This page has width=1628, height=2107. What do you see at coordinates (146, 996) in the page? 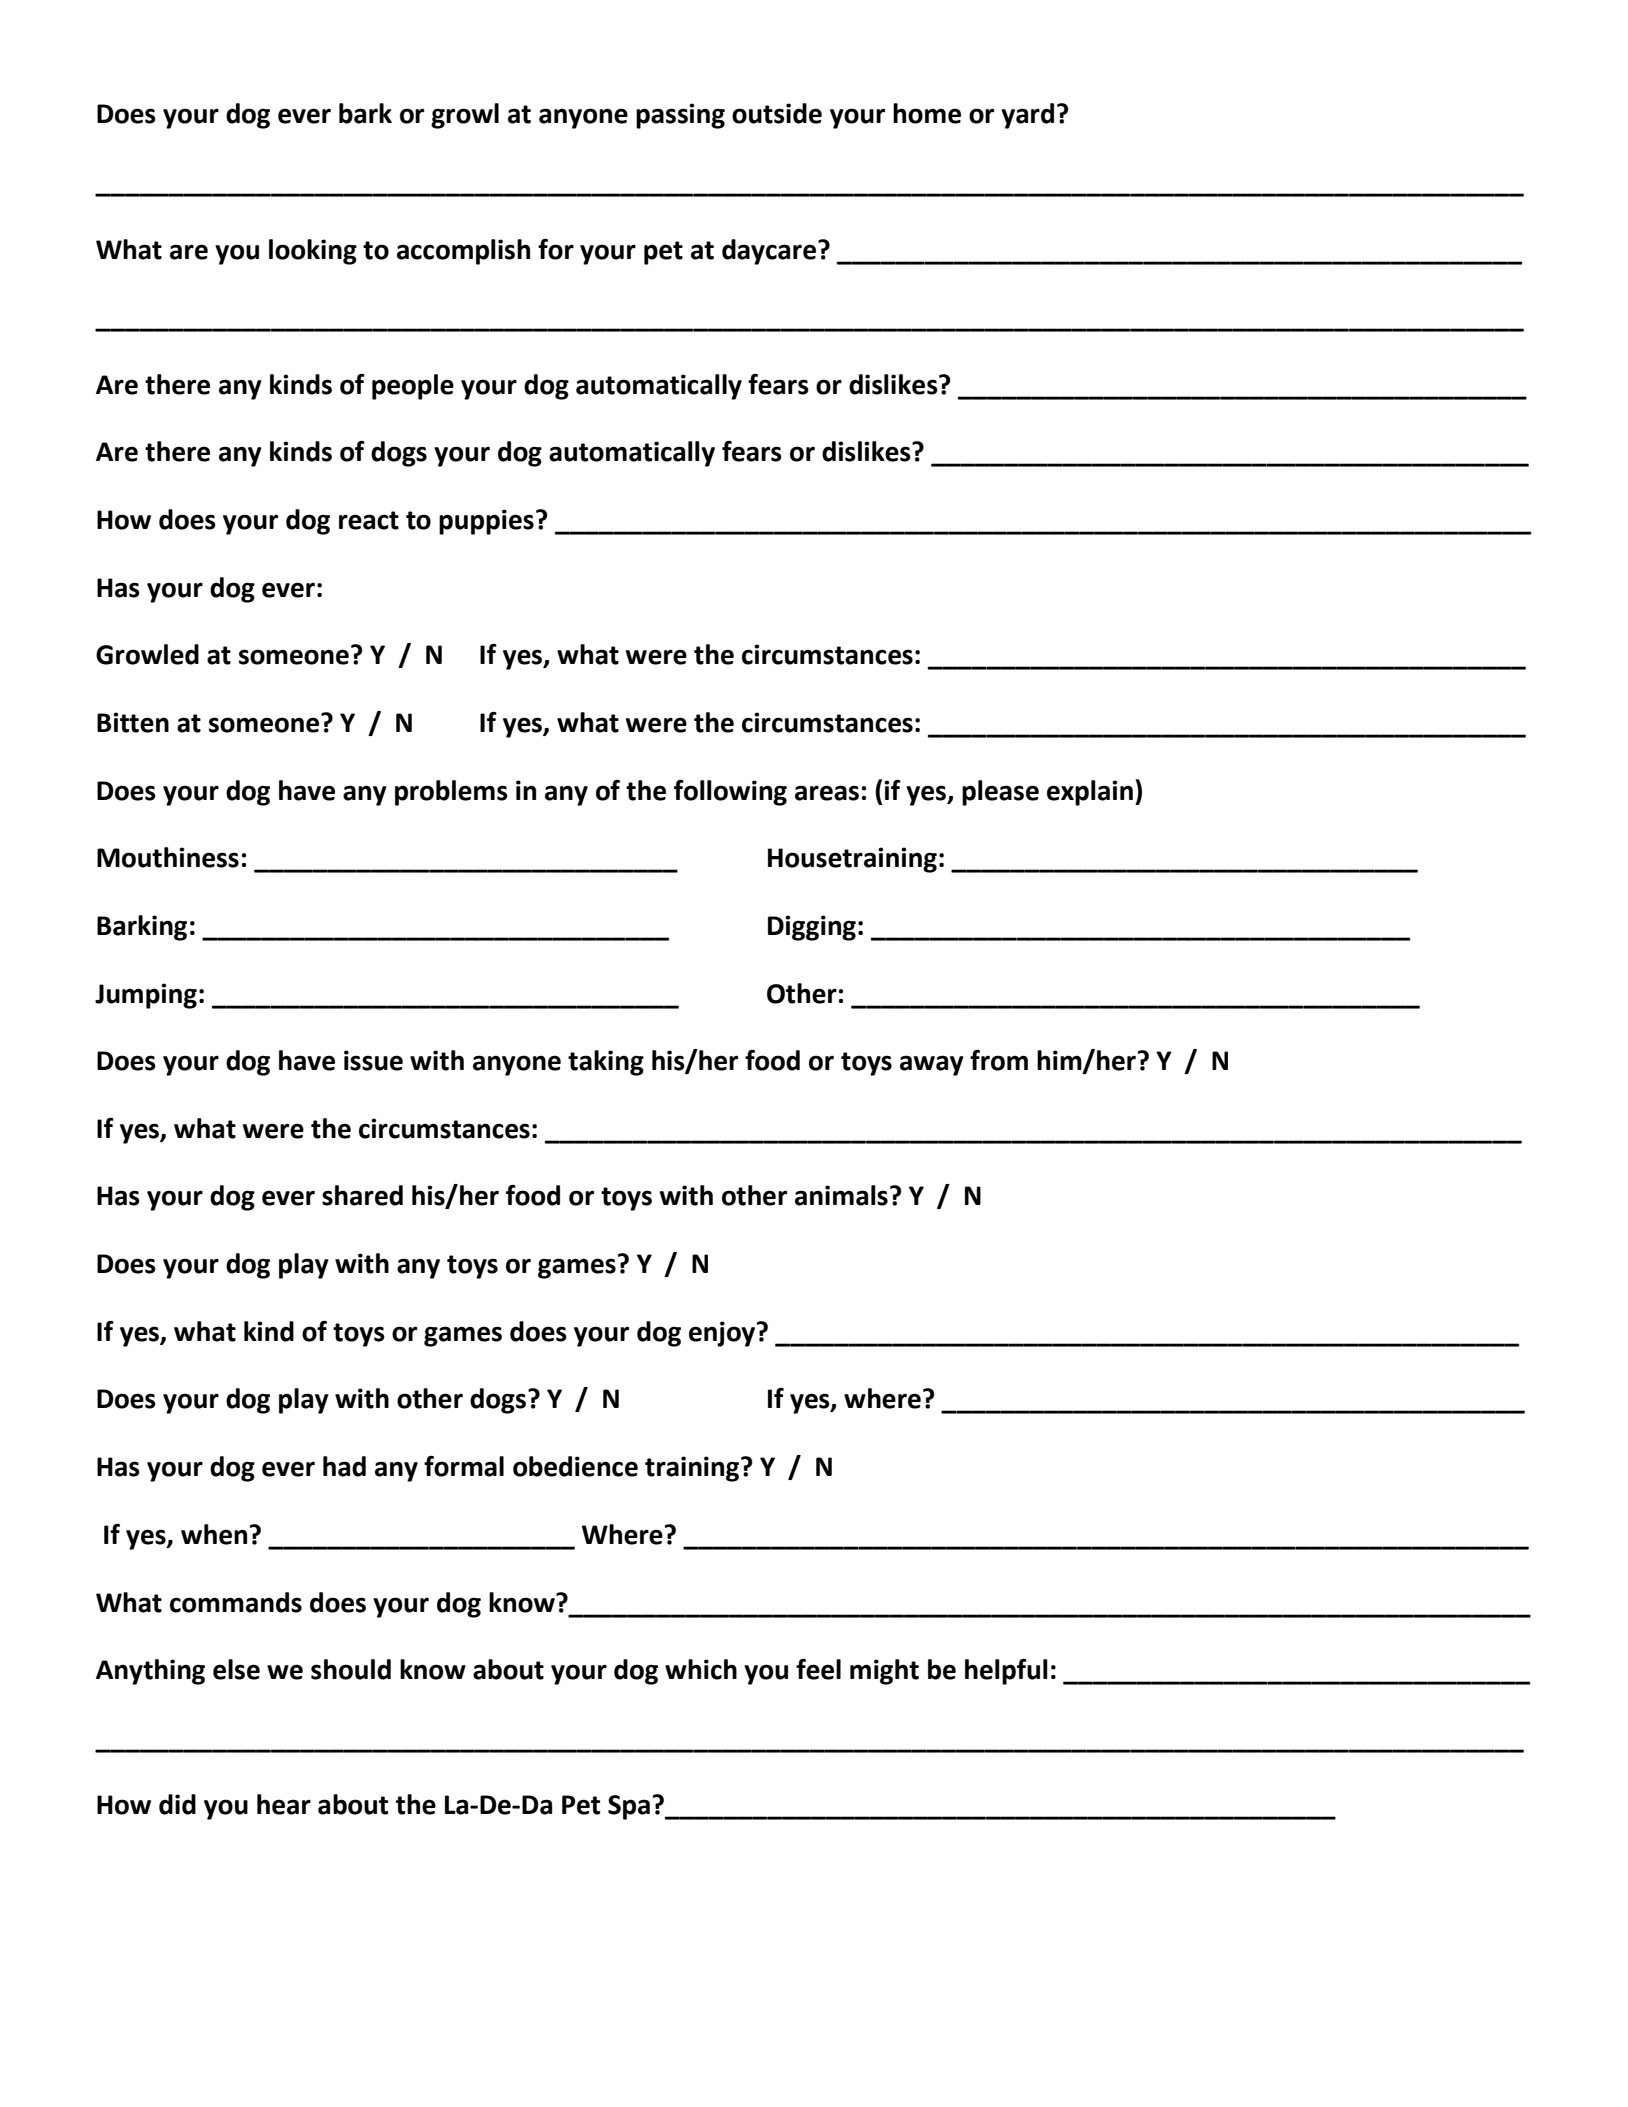
I see `Jumping` at bounding box center [146, 996].
